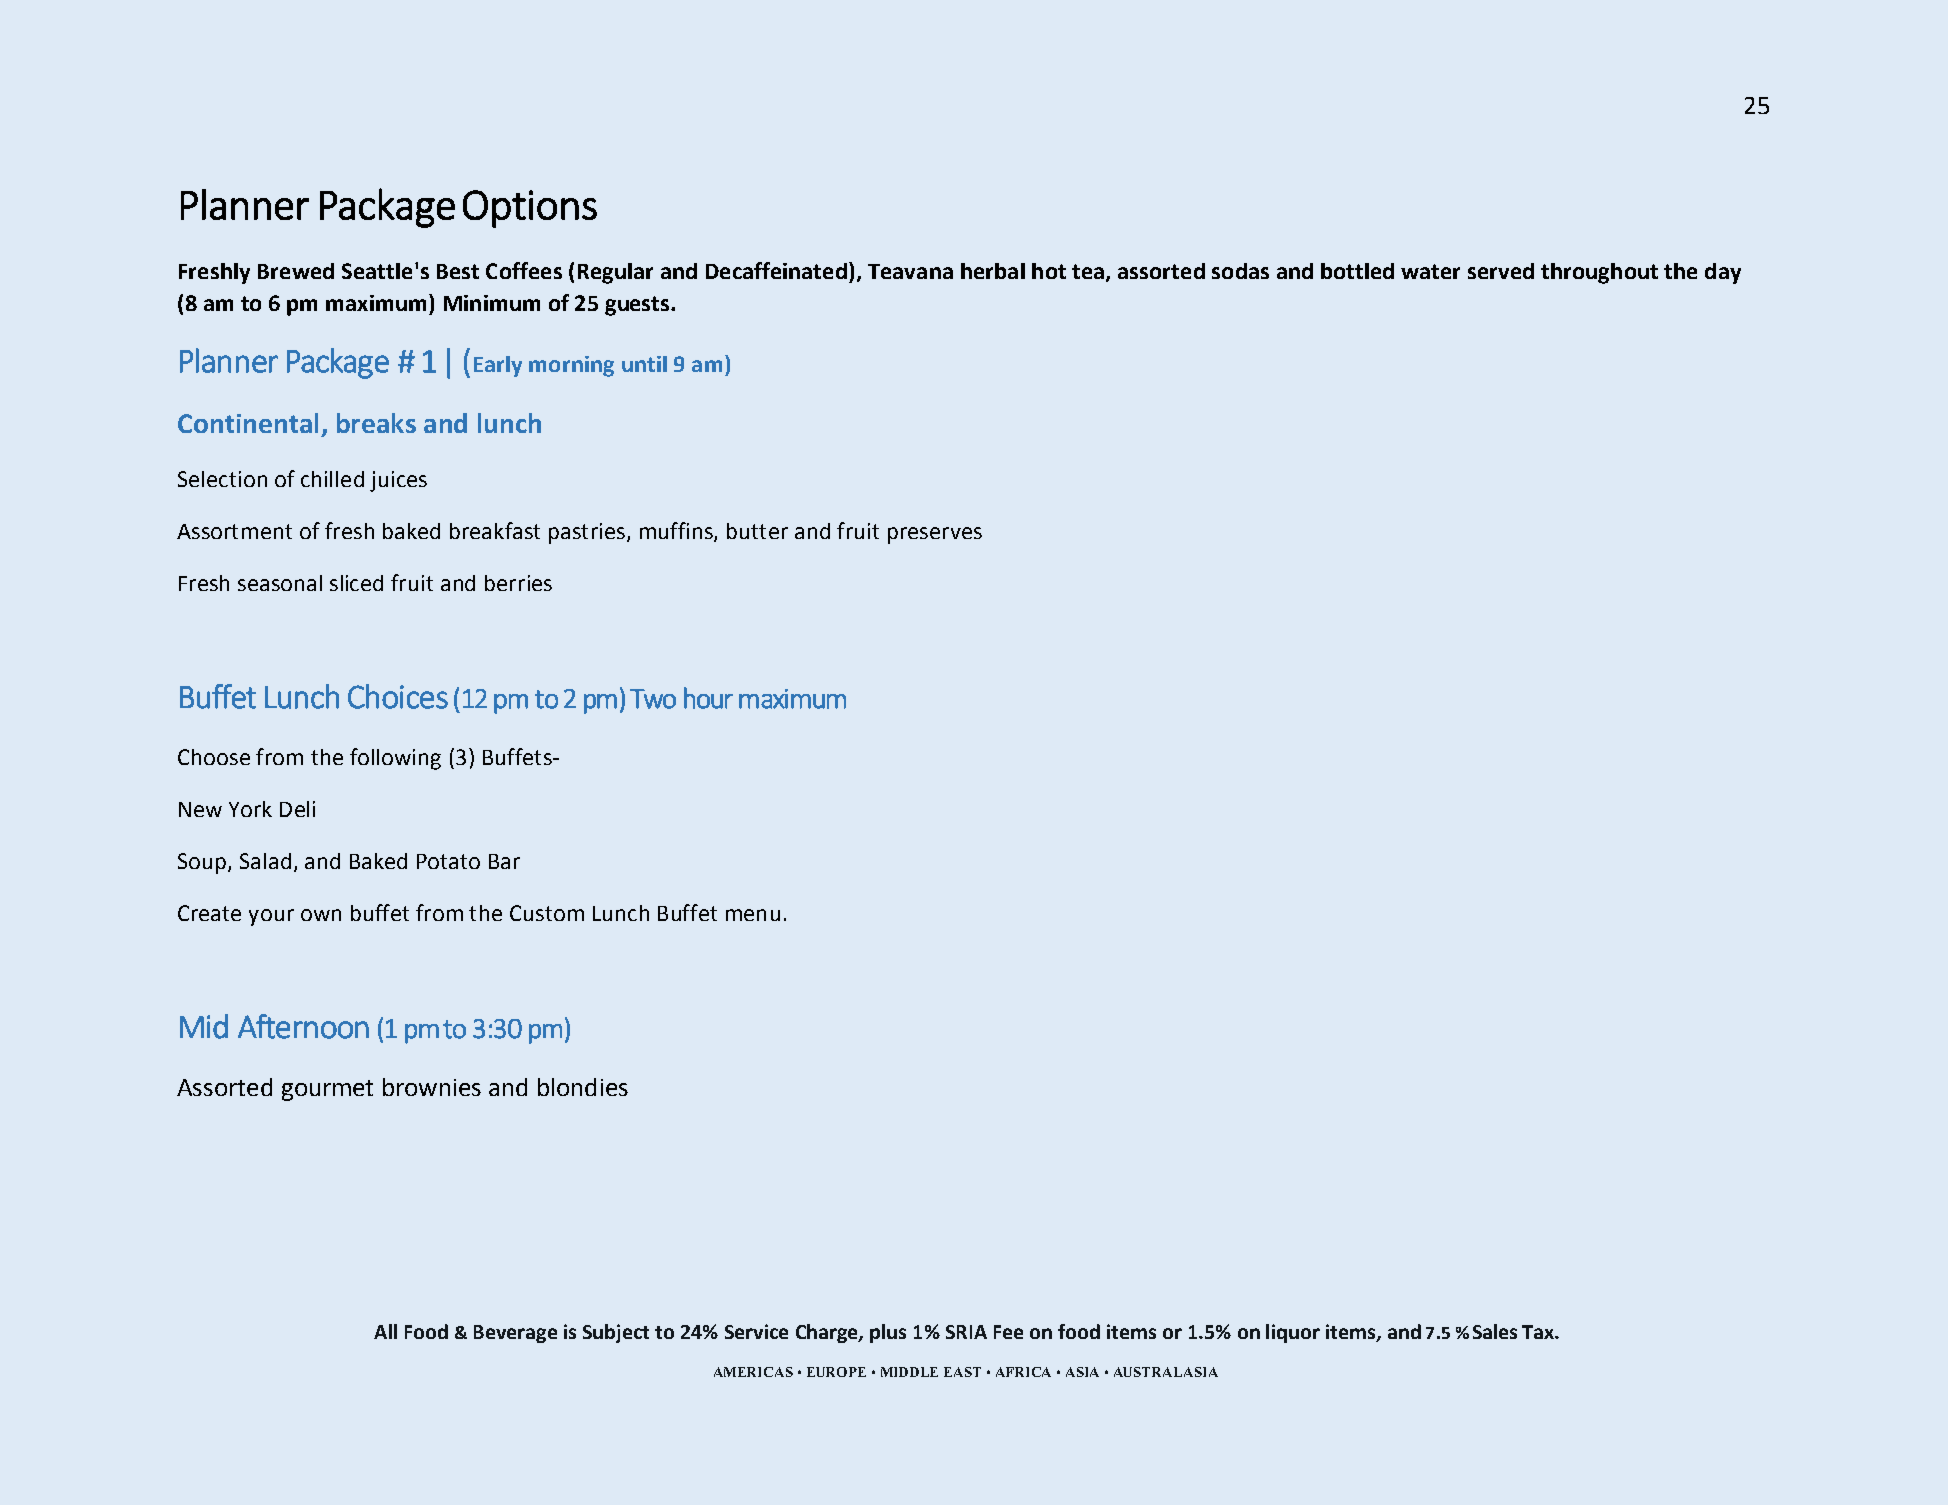 The width and height of the image is (1948, 1505). What do you see at coordinates (993, 271) in the image?
I see `herbal` at bounding box center [993, 271].
